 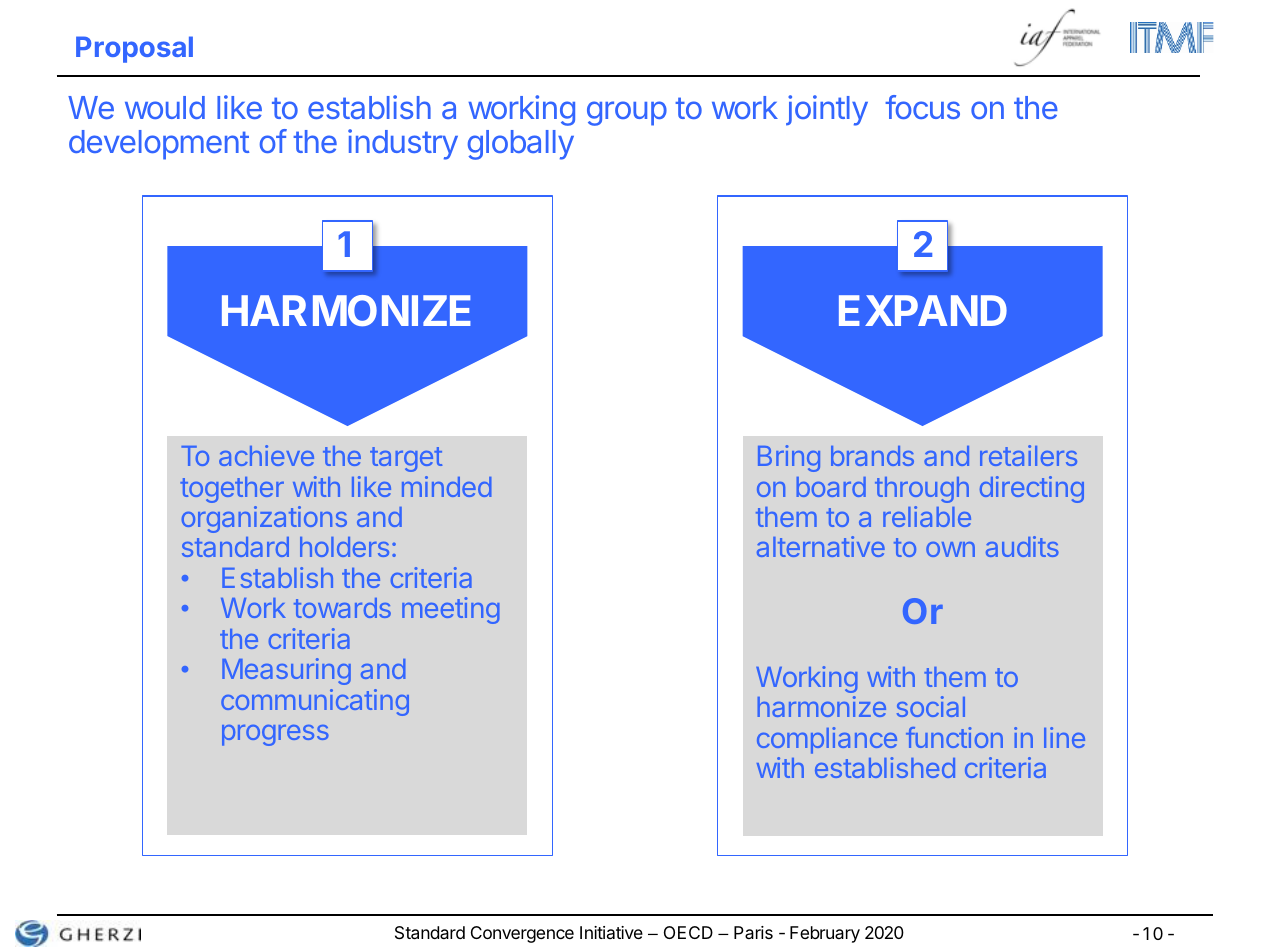 What do you see at coordinates (286, 671) in the document?
I see `Measuring` at bounding box center [286, 671].
